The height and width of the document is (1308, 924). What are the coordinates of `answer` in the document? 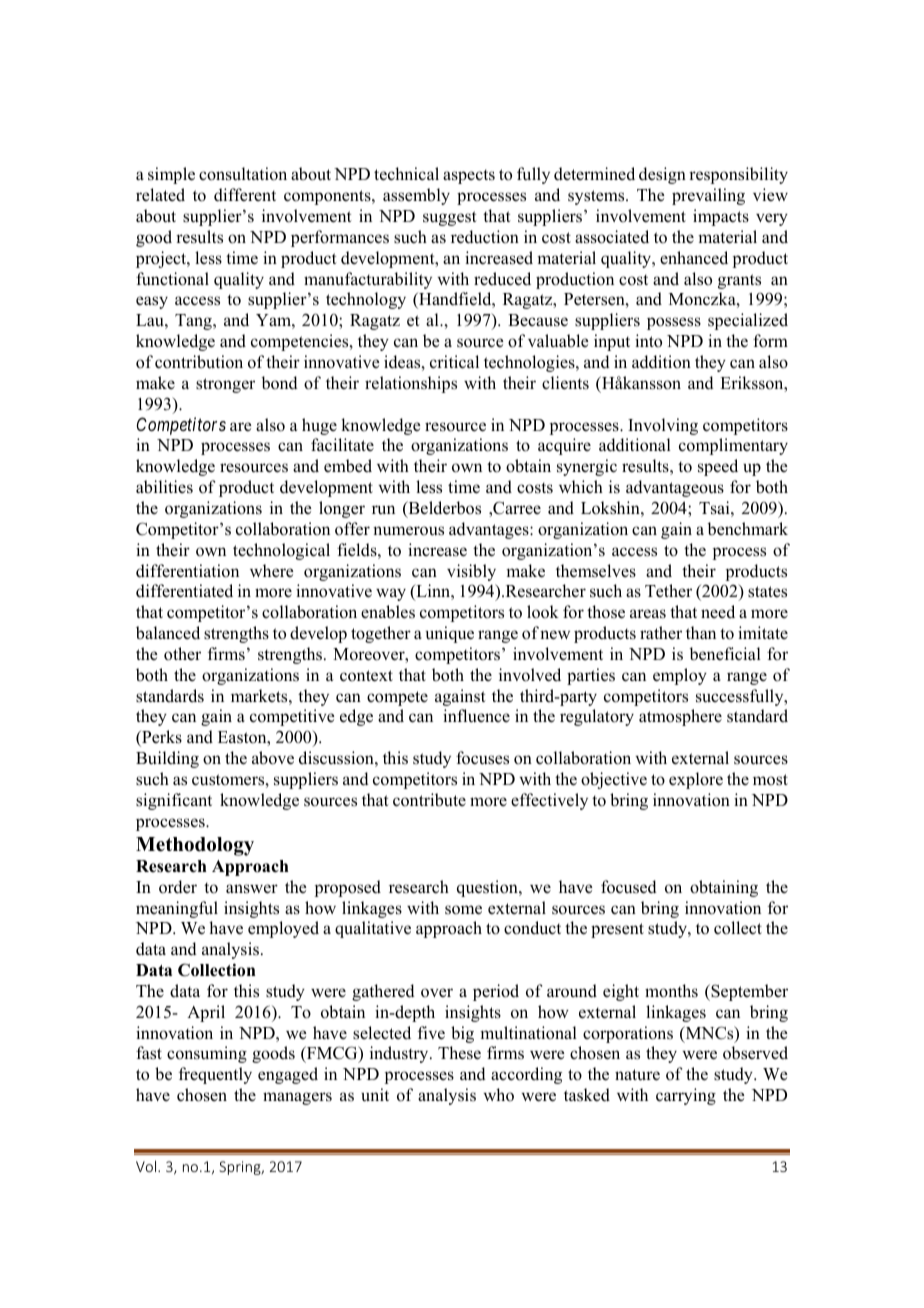 It's located at (252, 889).
